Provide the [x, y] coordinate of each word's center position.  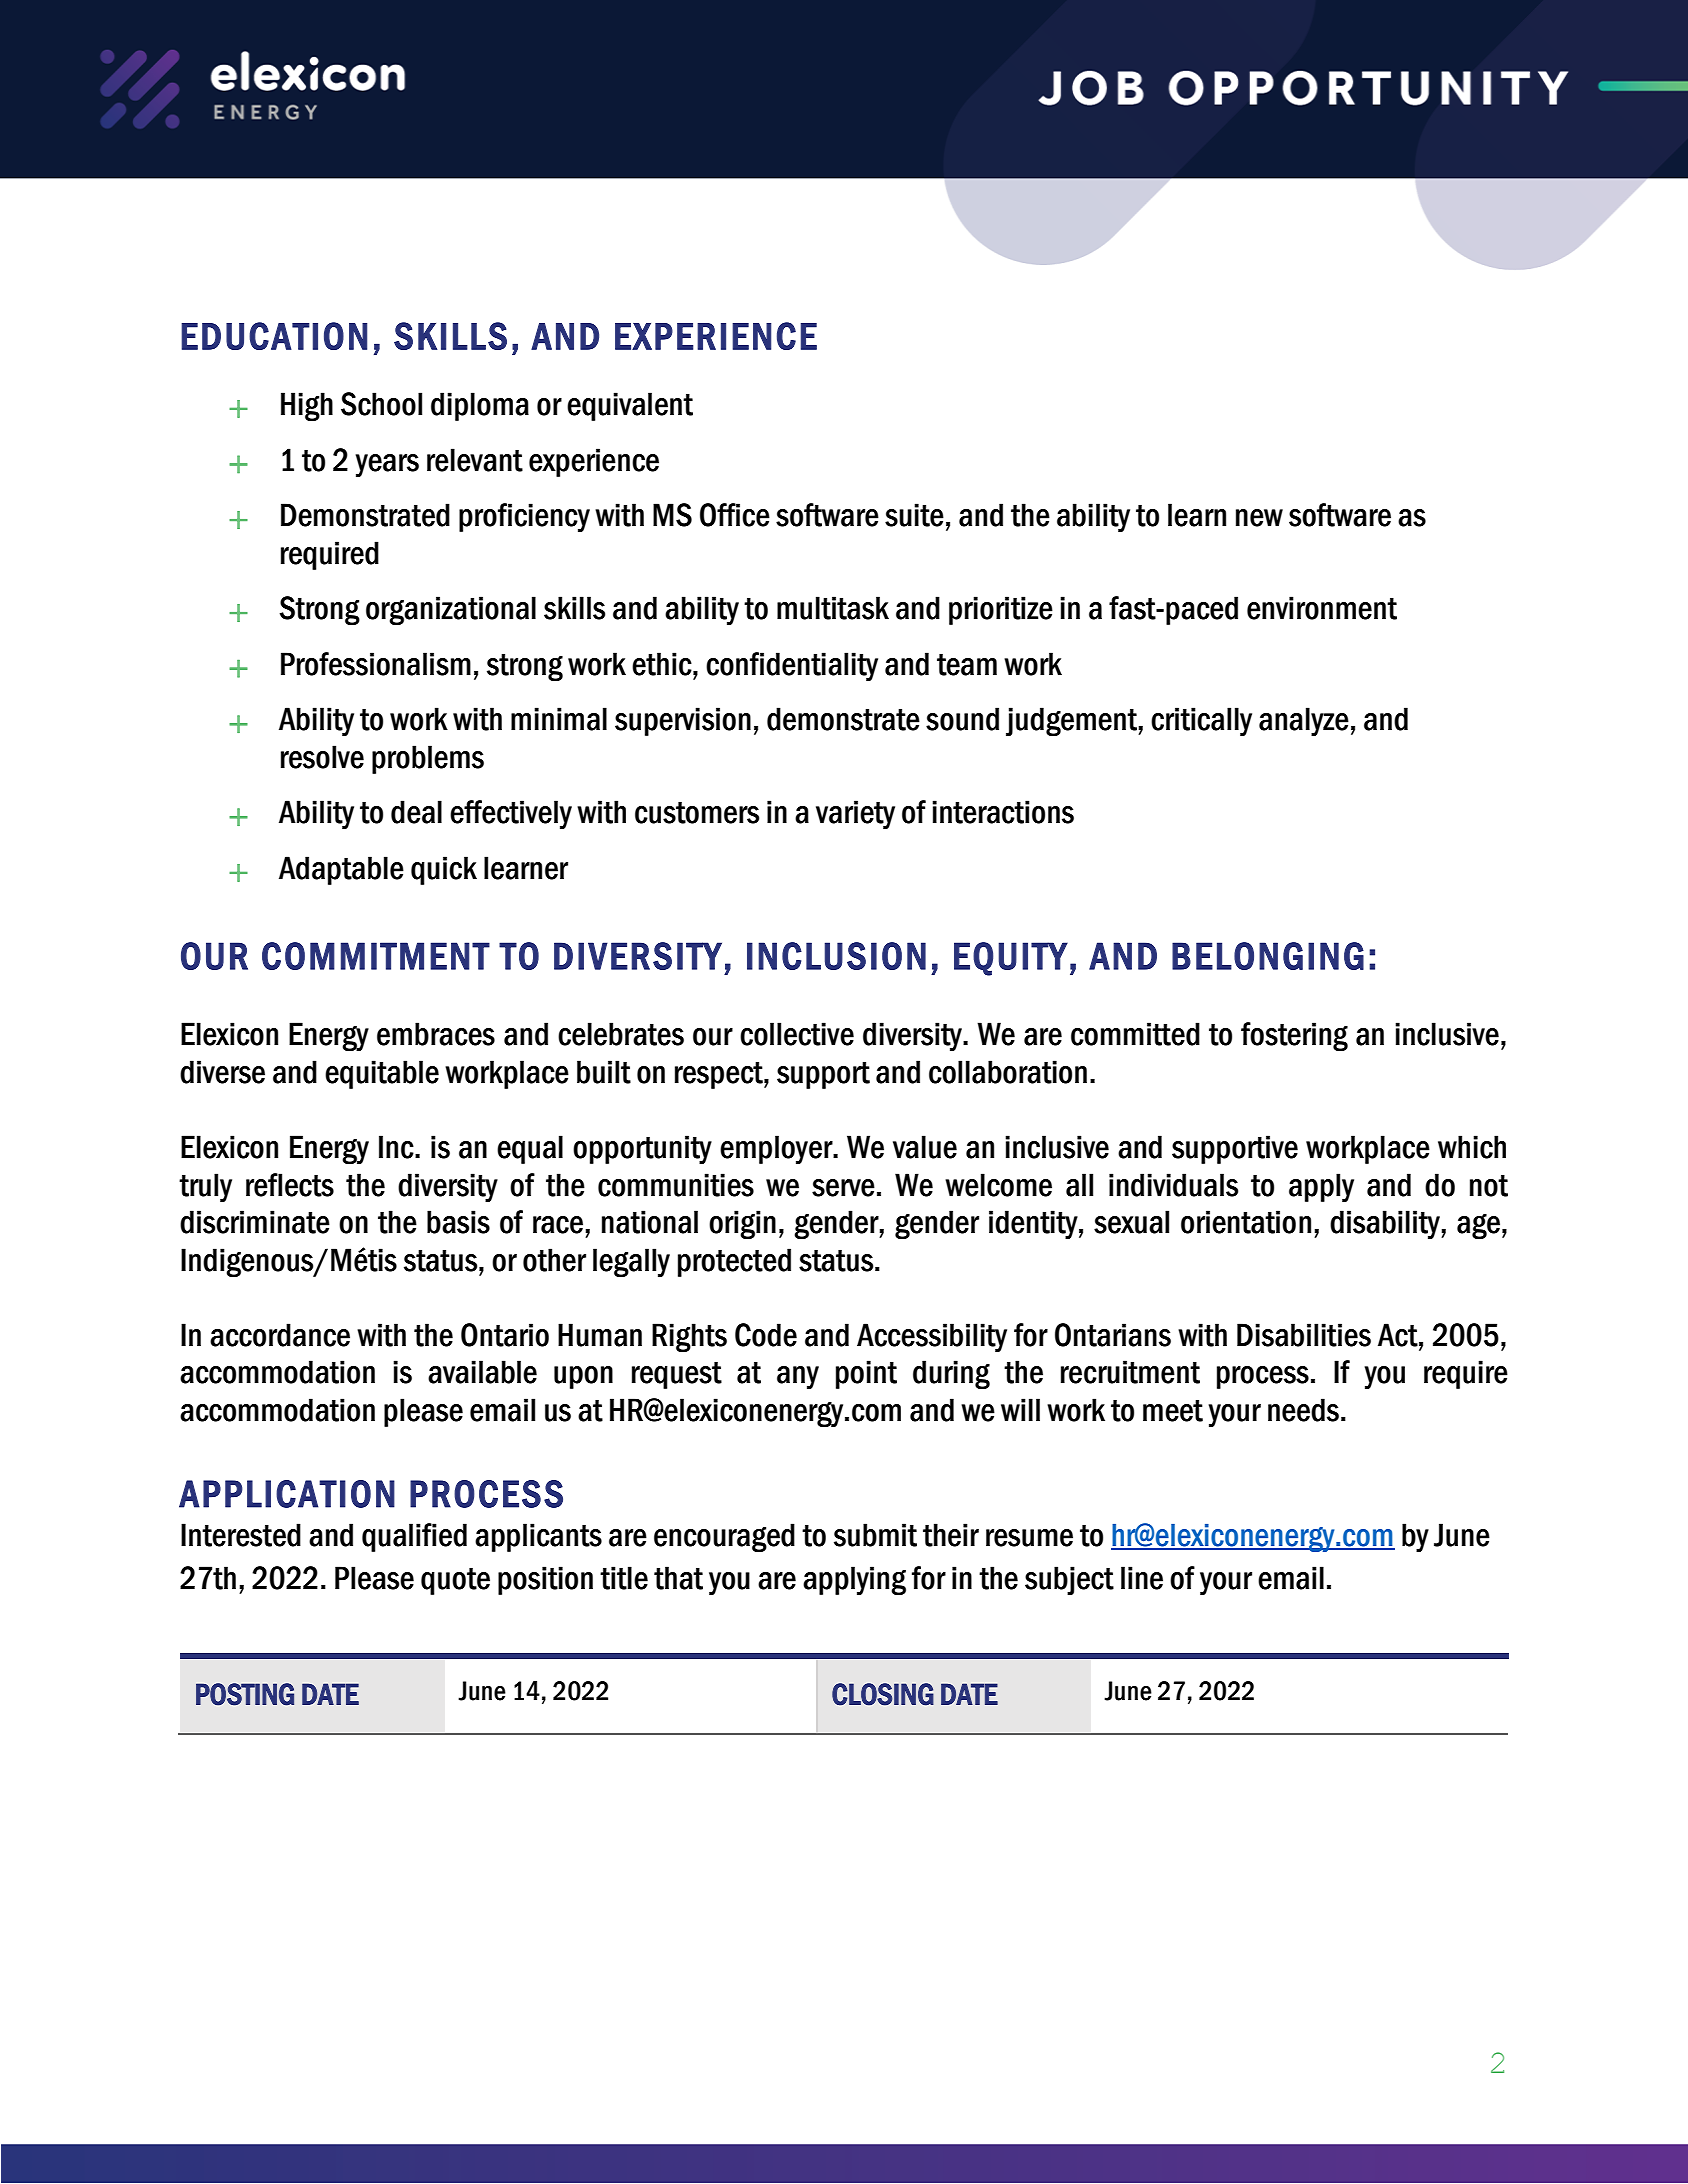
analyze [1304, 722]
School [381, 404]
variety [855, 815]
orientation [1246, 1222]
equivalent [630, 406]
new [1259, 518]
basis [458, 1222]
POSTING [245, 1694]
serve [843, 1188]
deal [416, 812]
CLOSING [883, 1694]
